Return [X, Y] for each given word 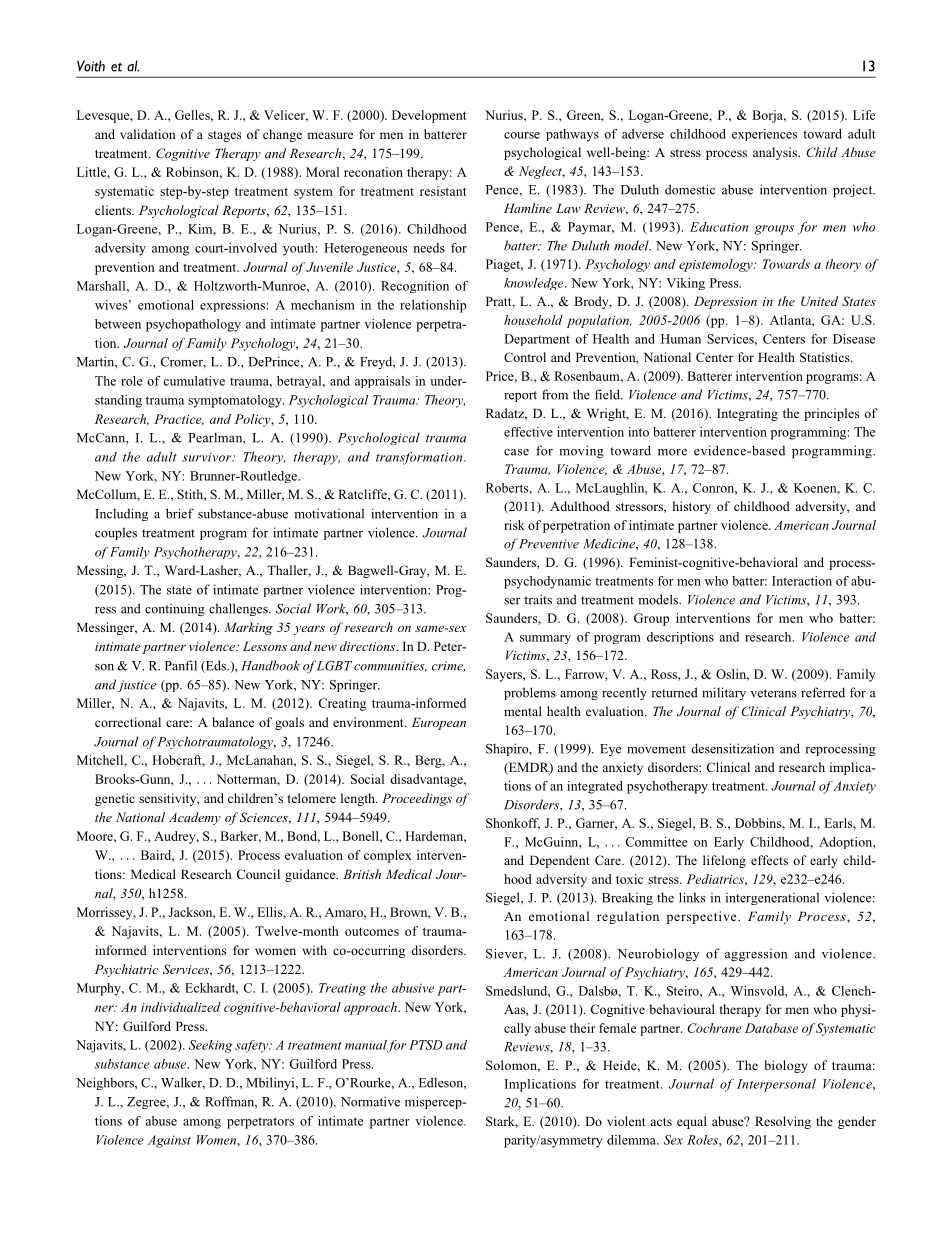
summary [545, 639]
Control [525, 357]
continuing [175, 610]
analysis [776, 153]
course [522, 135]
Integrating [747, 414]
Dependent [559, 861]
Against [169, 1141]
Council [258, 874]
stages [224, 136]
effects [769, 860]
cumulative [194, 381]
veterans [773, 693]
